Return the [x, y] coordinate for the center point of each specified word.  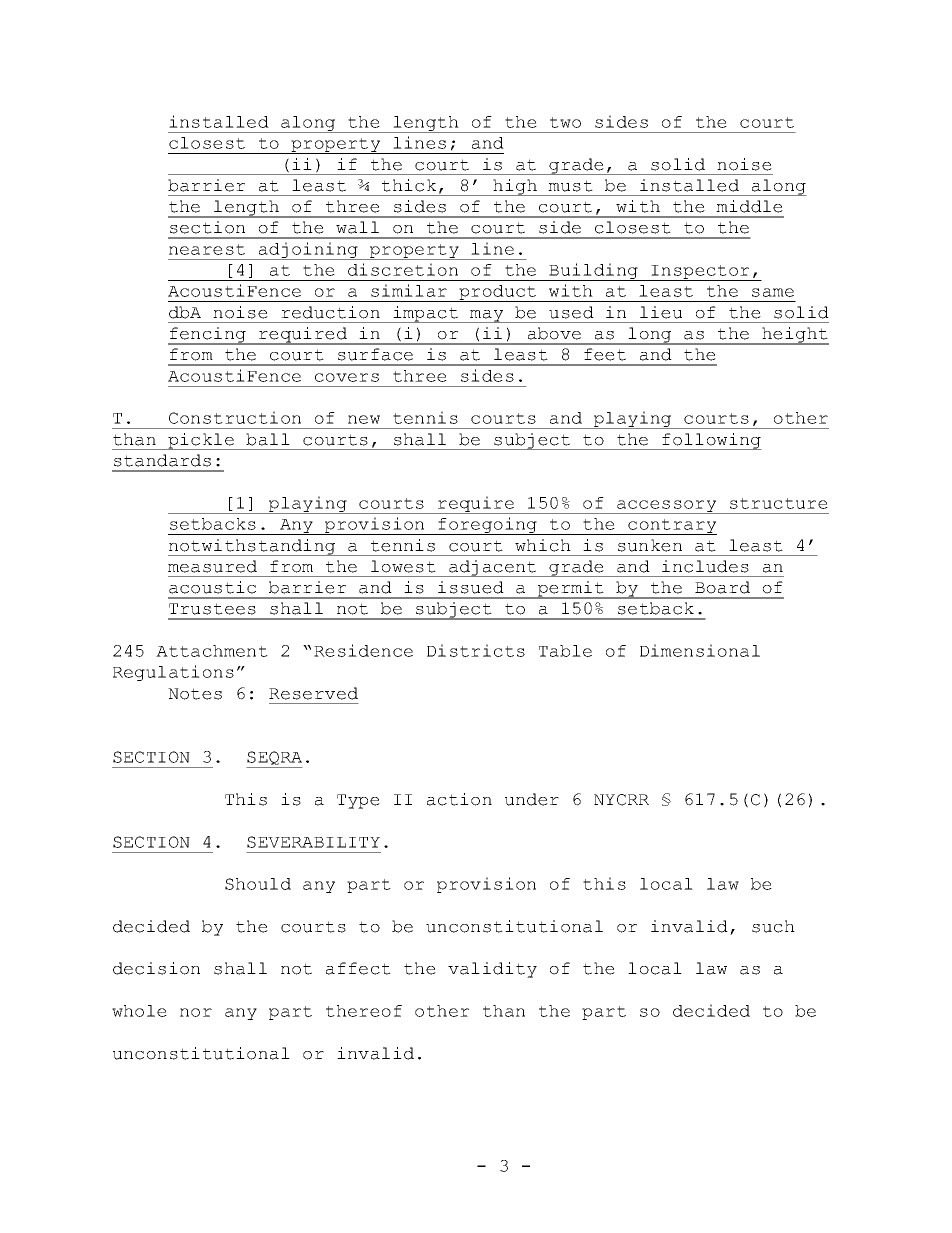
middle [749, 206]
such [773, 926]
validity [492, 970]
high [515, 187]
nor [196, 1012]
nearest [207, 249]
